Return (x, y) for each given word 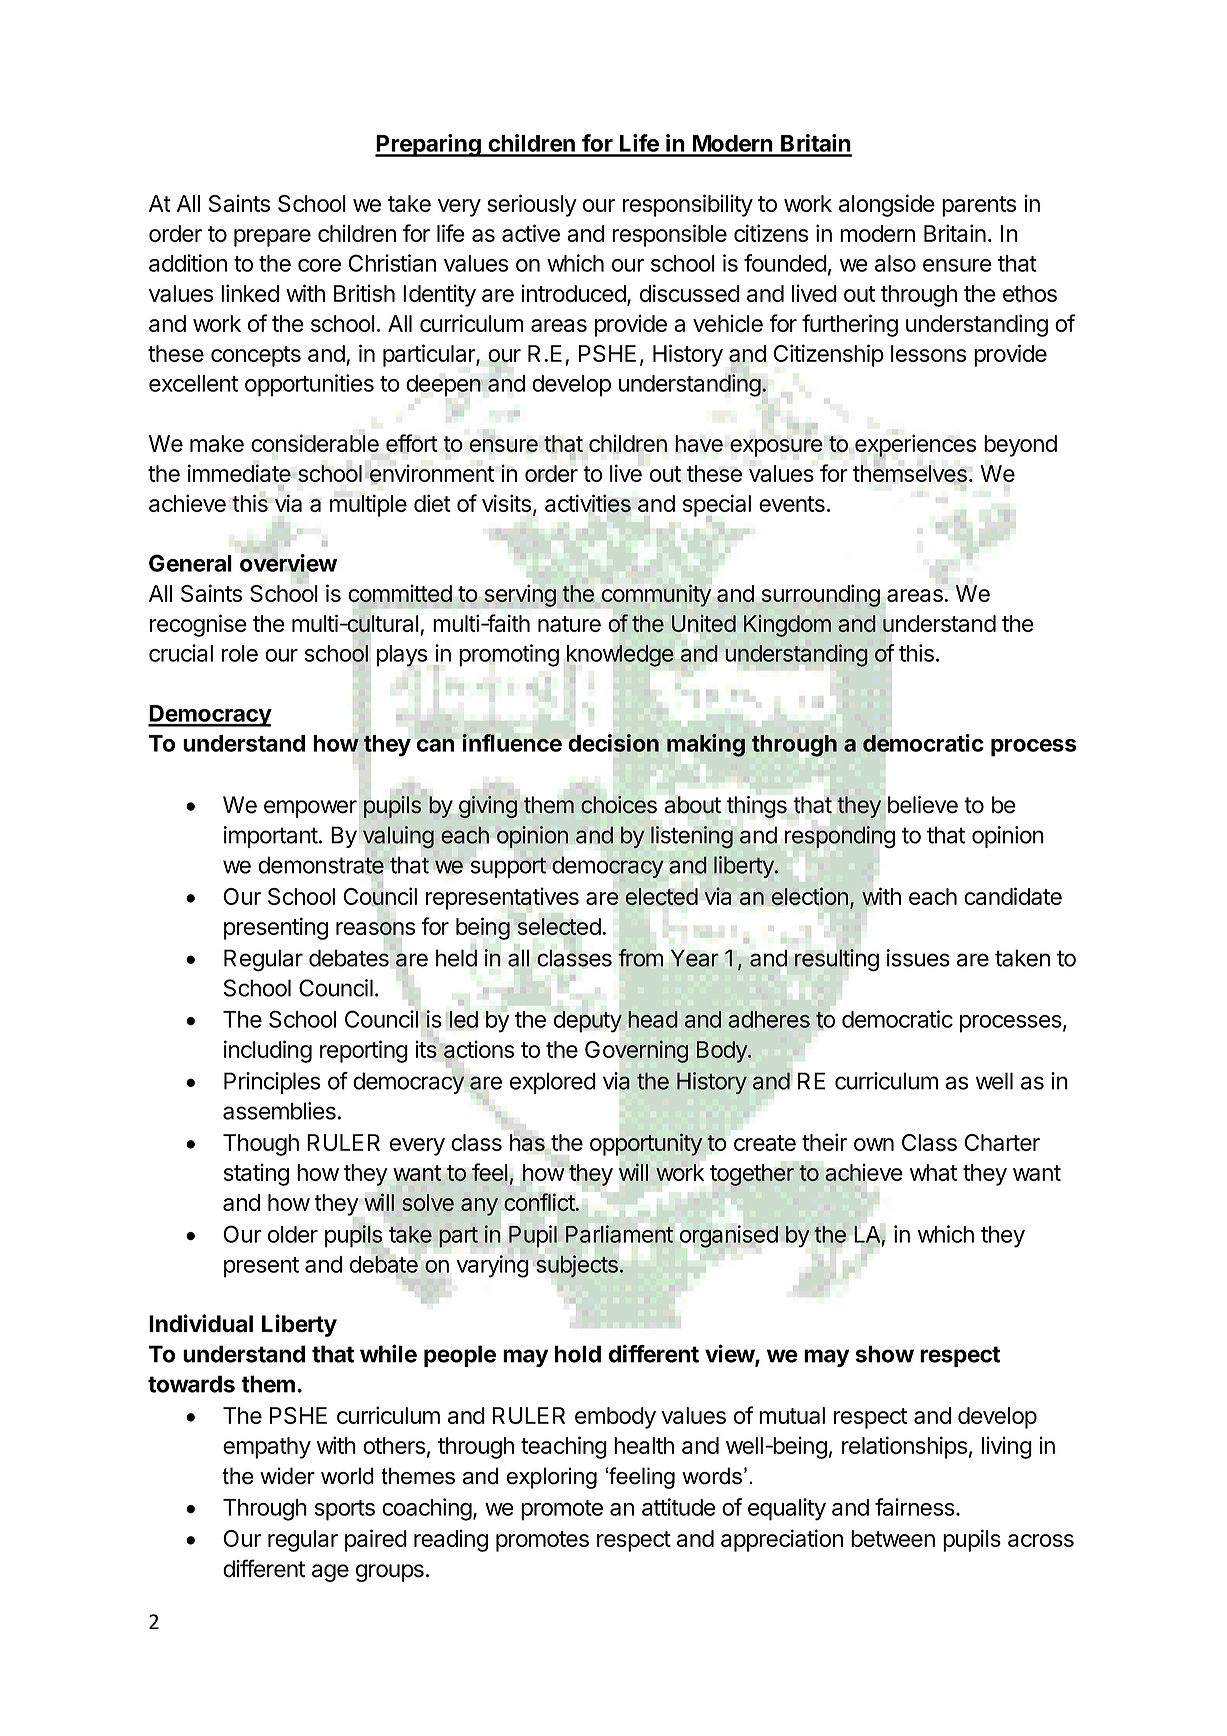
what (933, 1172)
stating (256, 1174)
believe (923, 805)
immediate (240, 473)
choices (619, 805)
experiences (915, 446)
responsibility (688, 205)
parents (979, 206)
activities (588, 504)
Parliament (619, 1234)
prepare (272, 238)
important (271, 837)
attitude (679, 1507)
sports (345, 1510)
